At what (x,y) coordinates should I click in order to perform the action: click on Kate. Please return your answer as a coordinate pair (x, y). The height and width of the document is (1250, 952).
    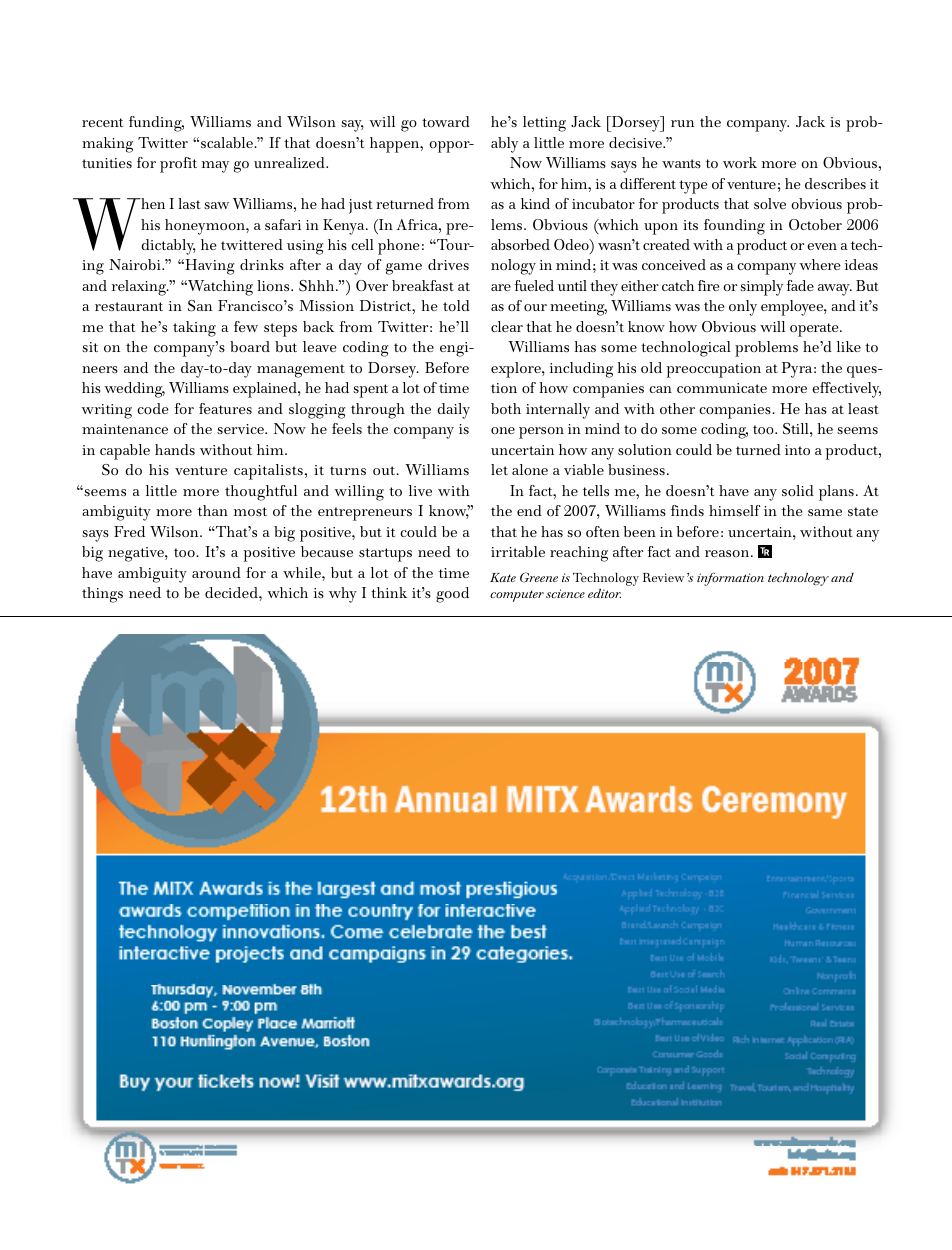
    Looking at the image, I should click on (503, 577).
